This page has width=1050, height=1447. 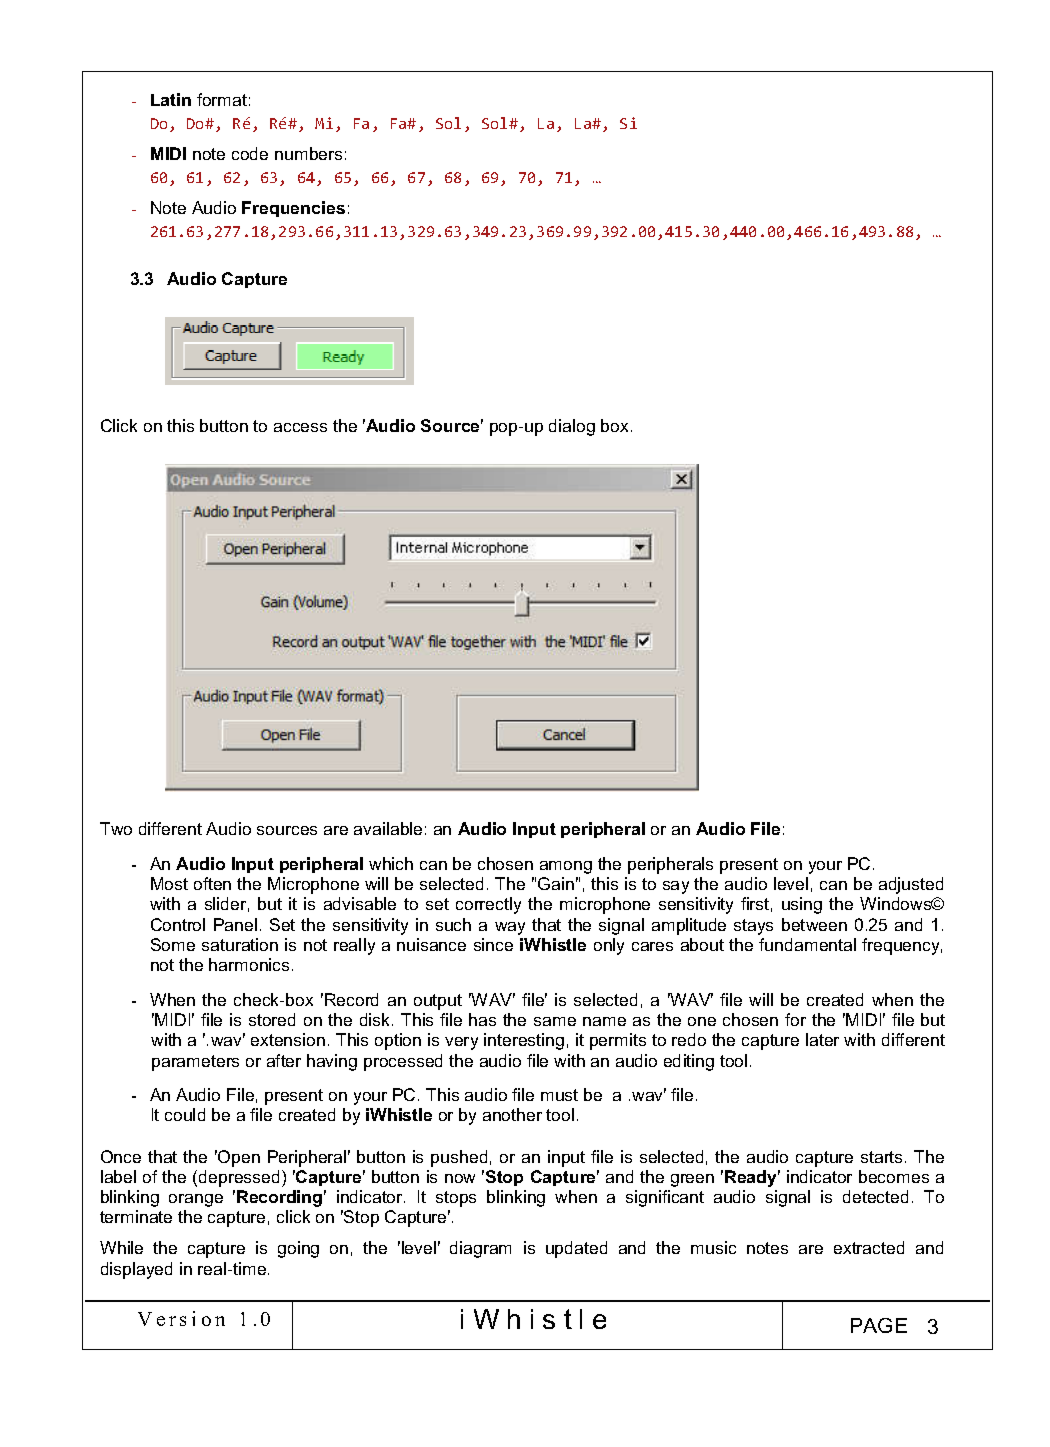 I want to click on displayed, so click(x=136, y=1270).
